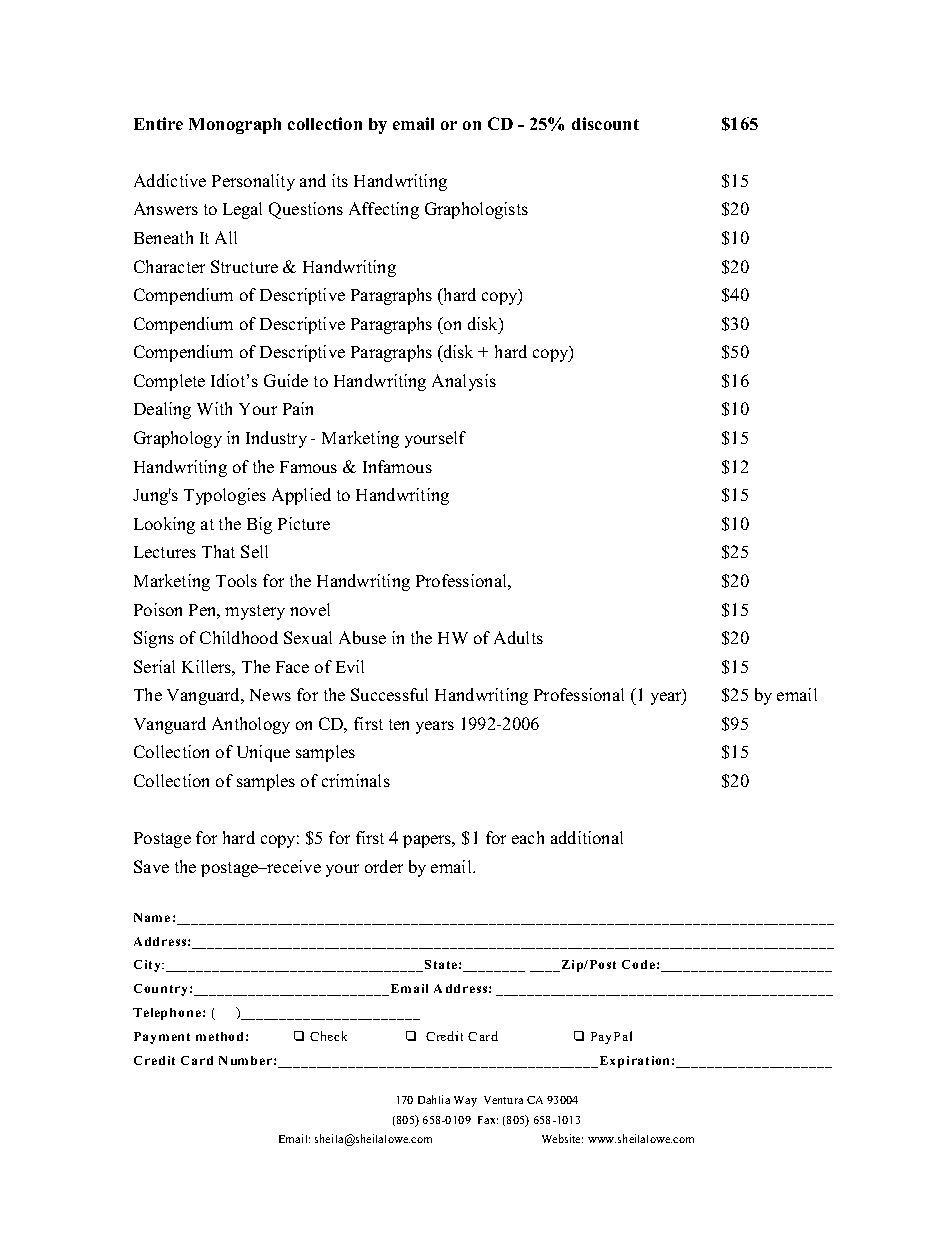 This screenshot has height=1233, width=952. Describe the element at coordinates (503, 1100) in the screenshot. I see `Ventura` at that location.
